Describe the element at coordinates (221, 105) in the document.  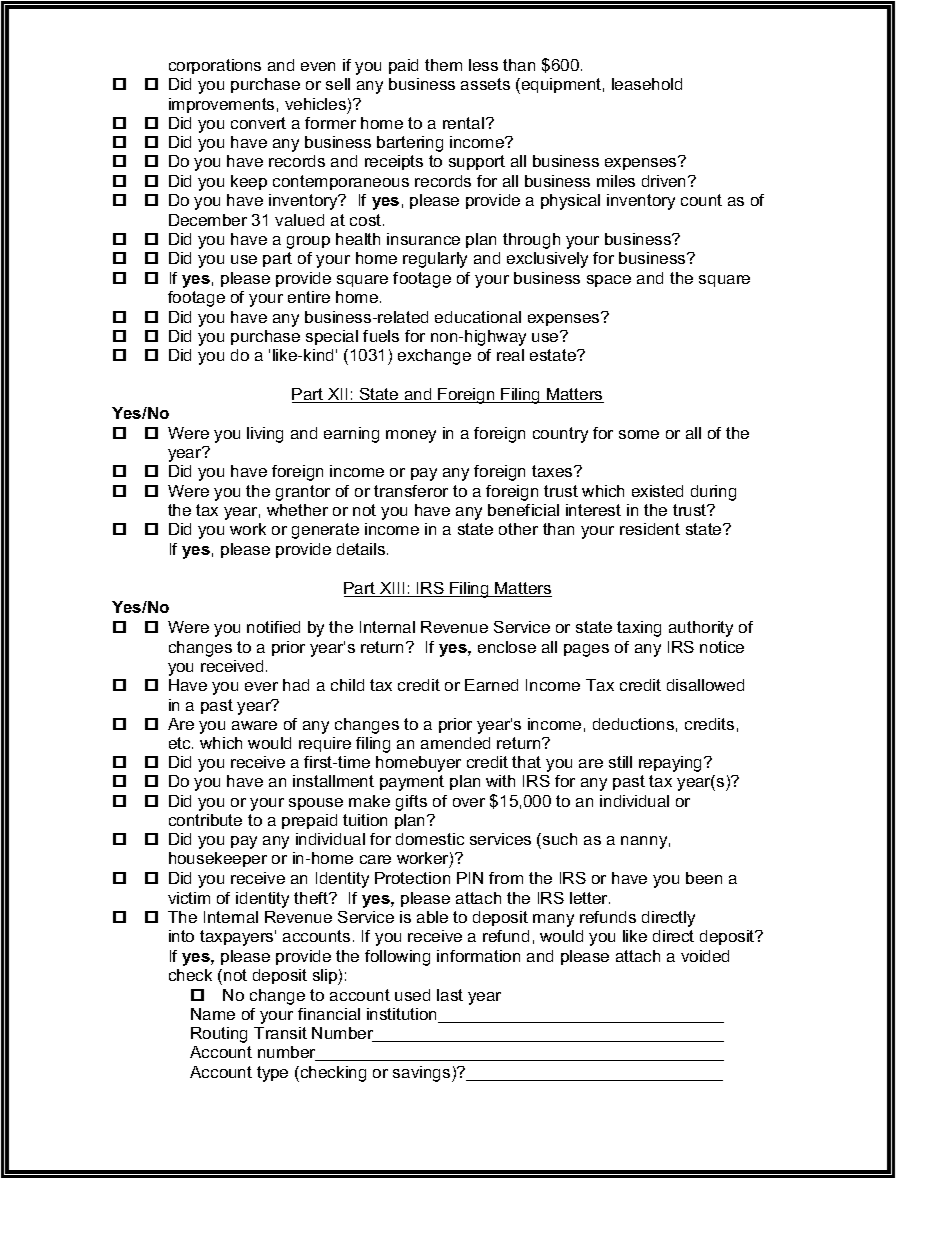
I see `improvements` at that location.
